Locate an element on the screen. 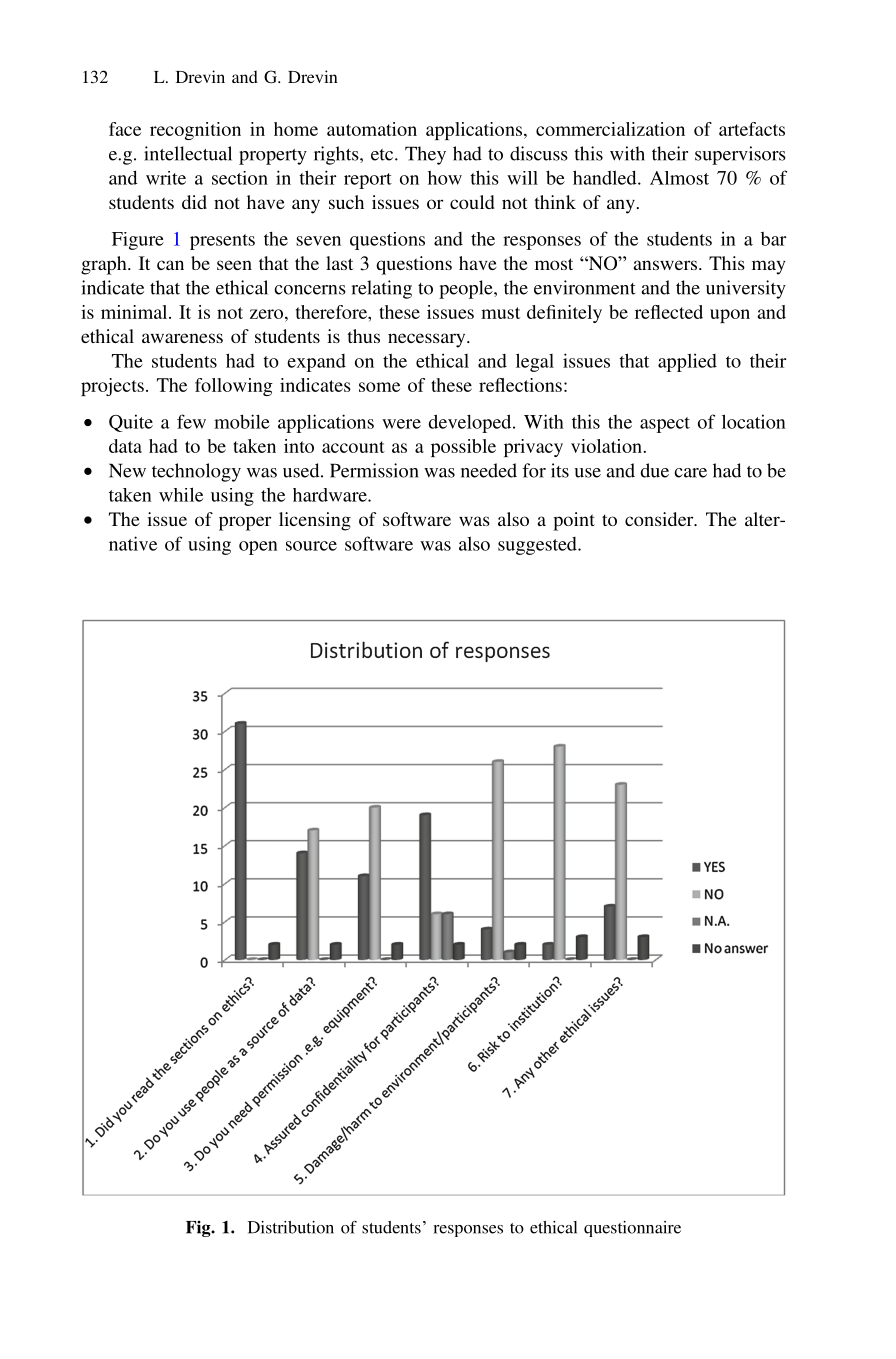  consider is located at coordinates (660, 519).
